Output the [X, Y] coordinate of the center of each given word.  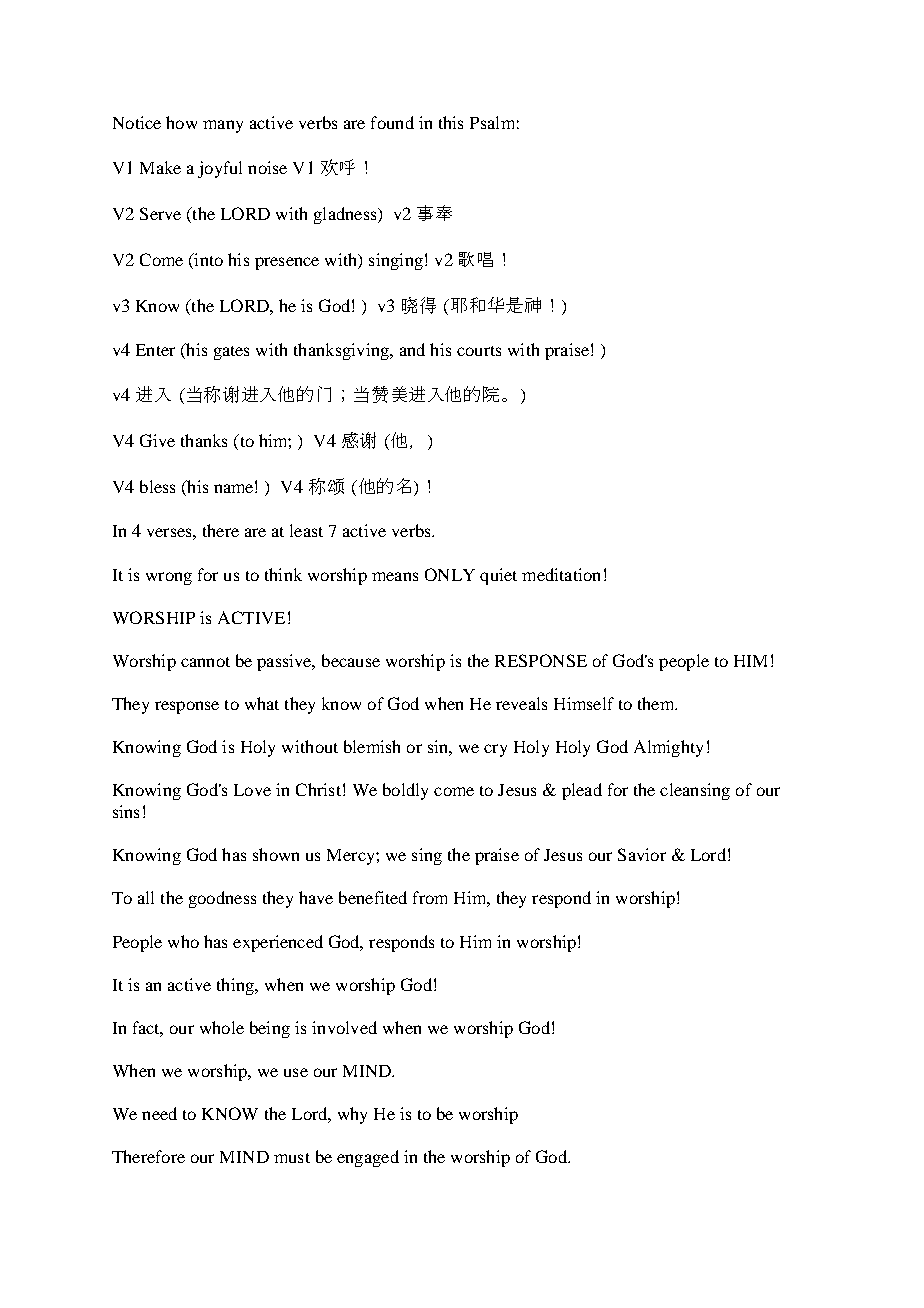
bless [157, 486]
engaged [368, 1158]
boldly [405, 791]
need [159, 1113]
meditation [561, 574]
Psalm [492, 122]
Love [252, 790]
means [395, 576]
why [352, 1115]
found [392, 122]
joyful [220, 169]
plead [582, 791]
